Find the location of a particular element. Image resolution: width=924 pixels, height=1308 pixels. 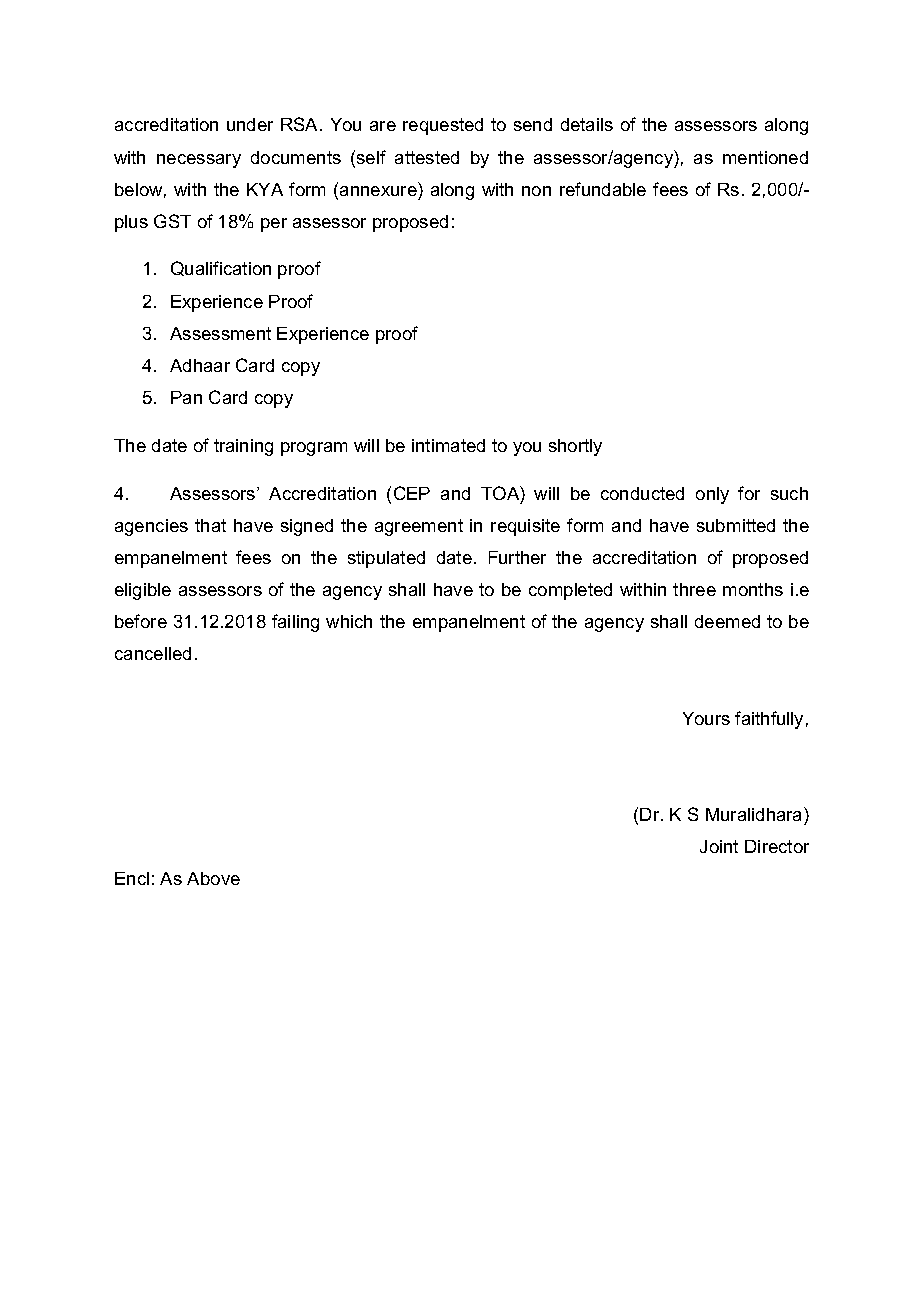

necessary is located at coordinates (199, 161).
